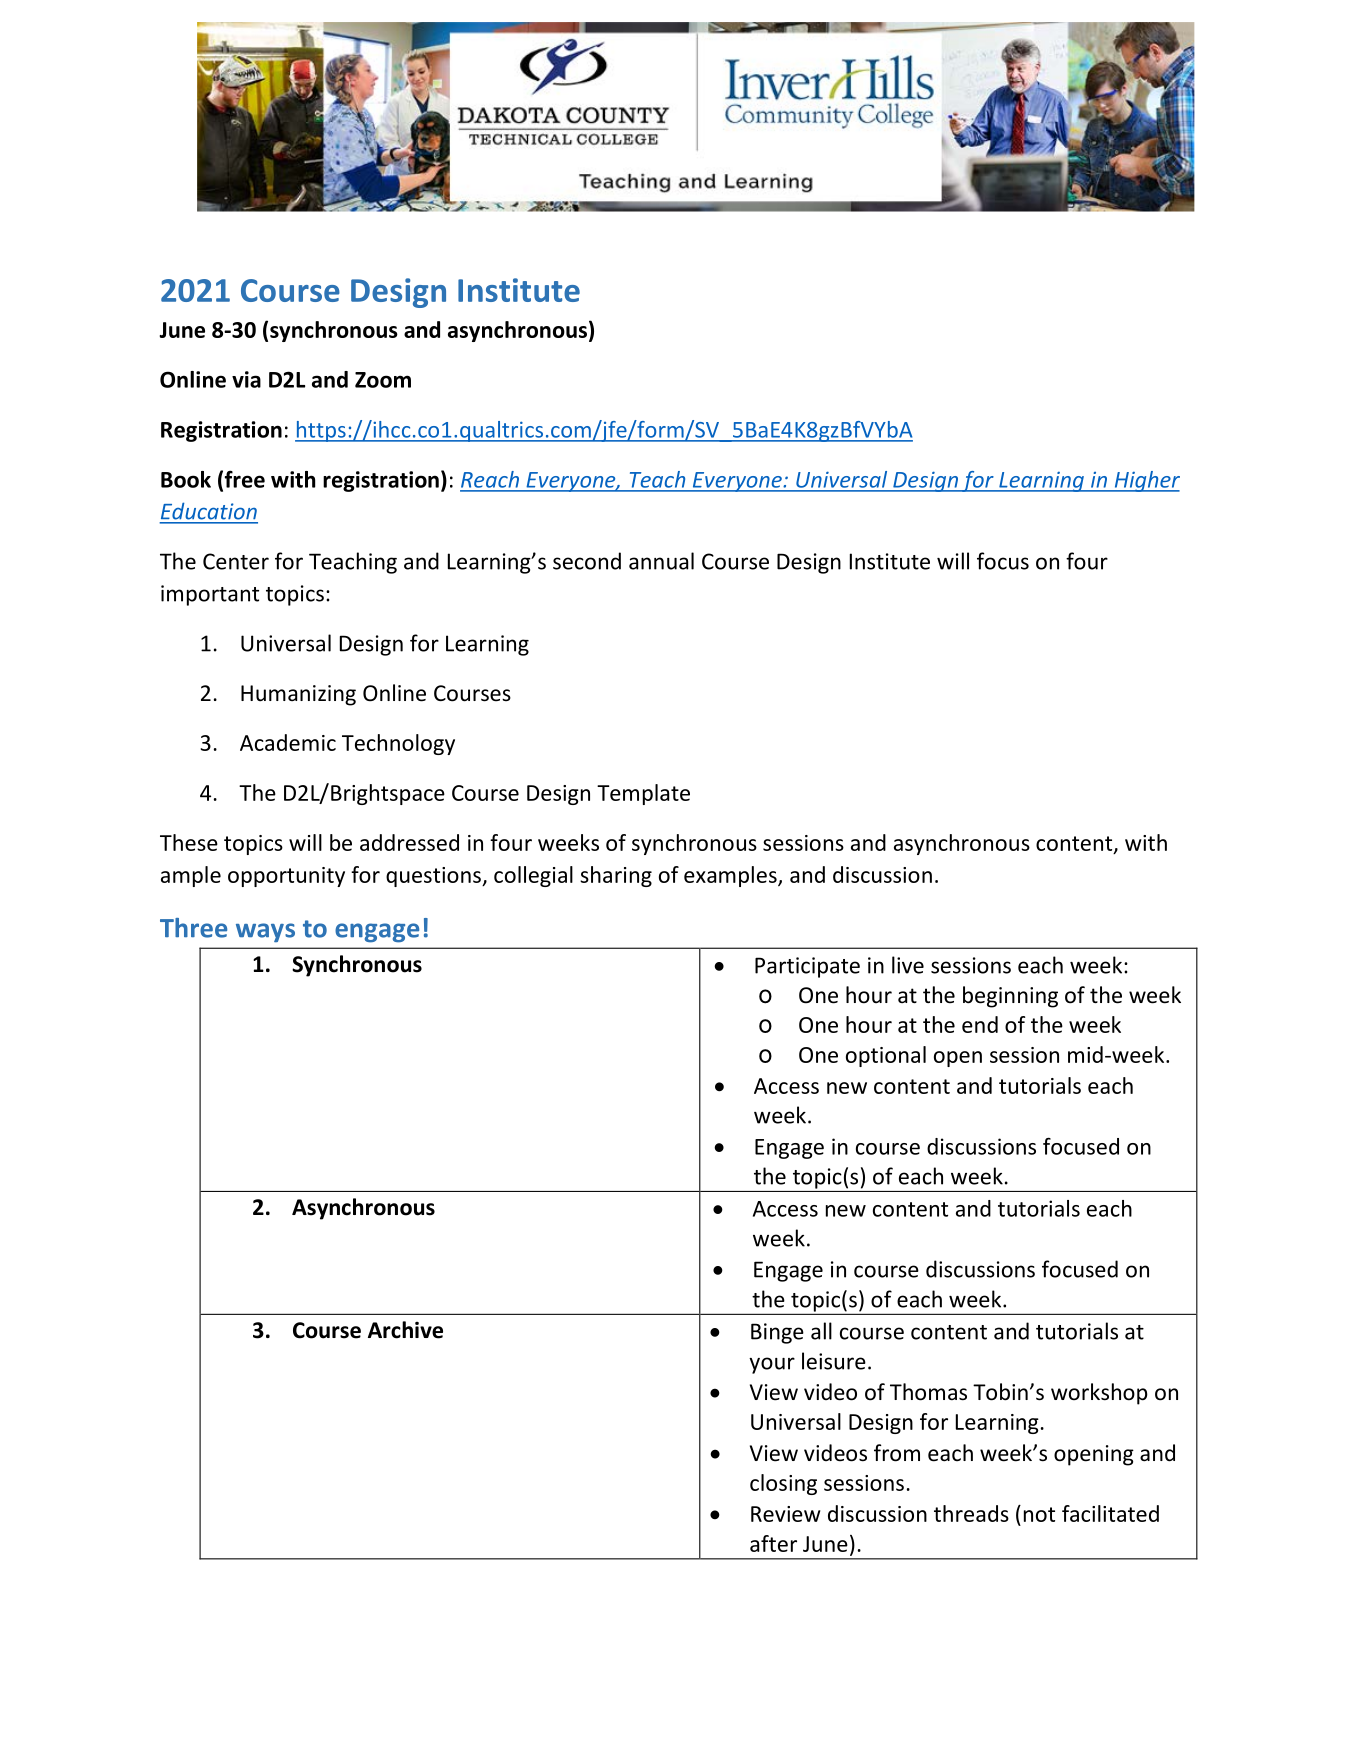 The image size is (1357, 1756). What do you see at coordinates (1039, 1514) in the image?
I see `not` at bounding box center [1039, 1514].
